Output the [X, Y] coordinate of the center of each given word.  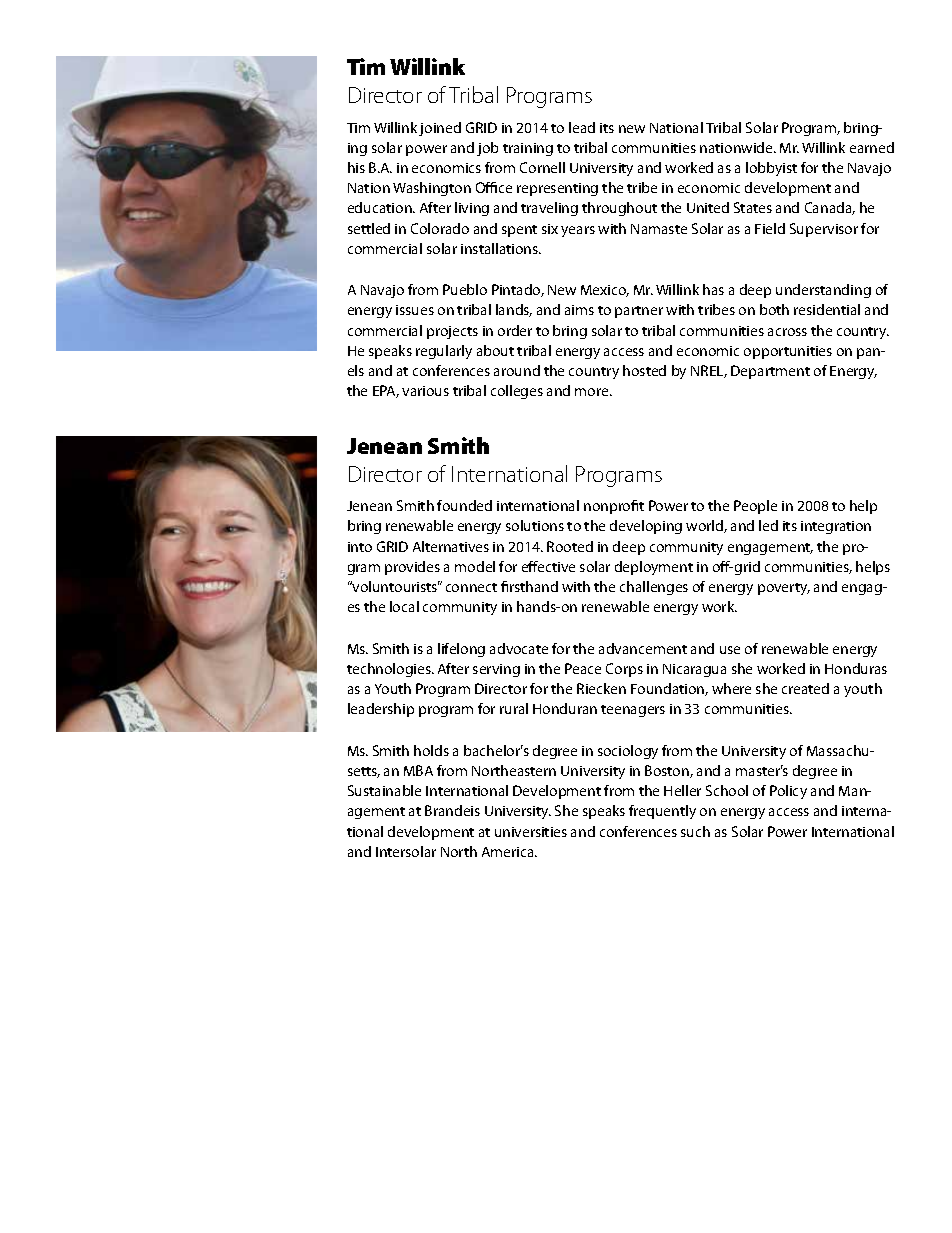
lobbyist [771, 169]
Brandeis [452, 810]
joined [440, 129]
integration [836, 527]
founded [464, 505]
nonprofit [614, 507]
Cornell [542, 167]
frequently [662, 812]
